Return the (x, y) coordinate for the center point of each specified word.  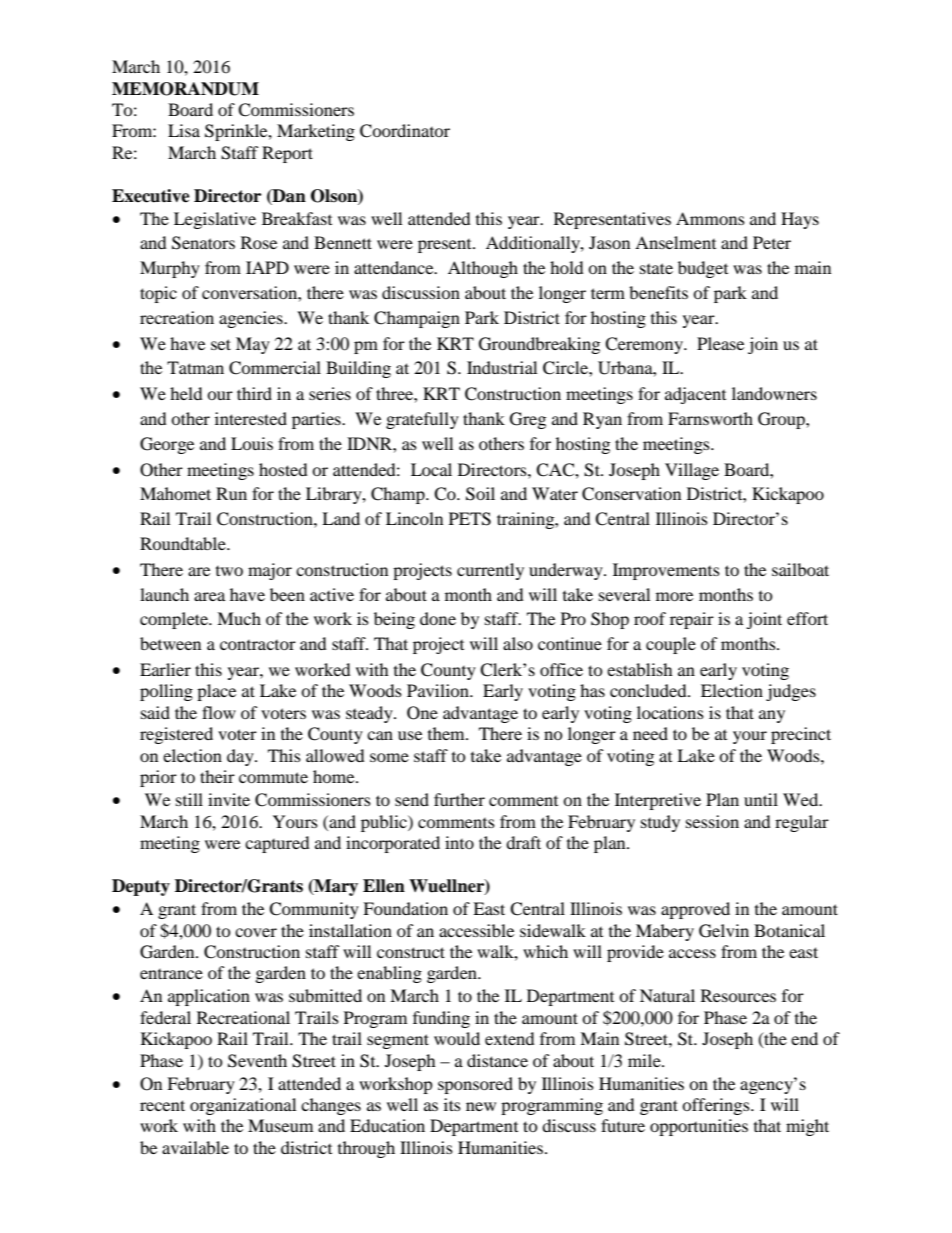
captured (277, 844)
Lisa (184, 130)
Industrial (502, 367)
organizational (243, 1106)
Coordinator (405, 131)
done (438, 618)
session (712, 821)
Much (239, 618)
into (459, 842)
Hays (800, 220)
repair (692, 620)
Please (720, 343)
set (221, 344)
